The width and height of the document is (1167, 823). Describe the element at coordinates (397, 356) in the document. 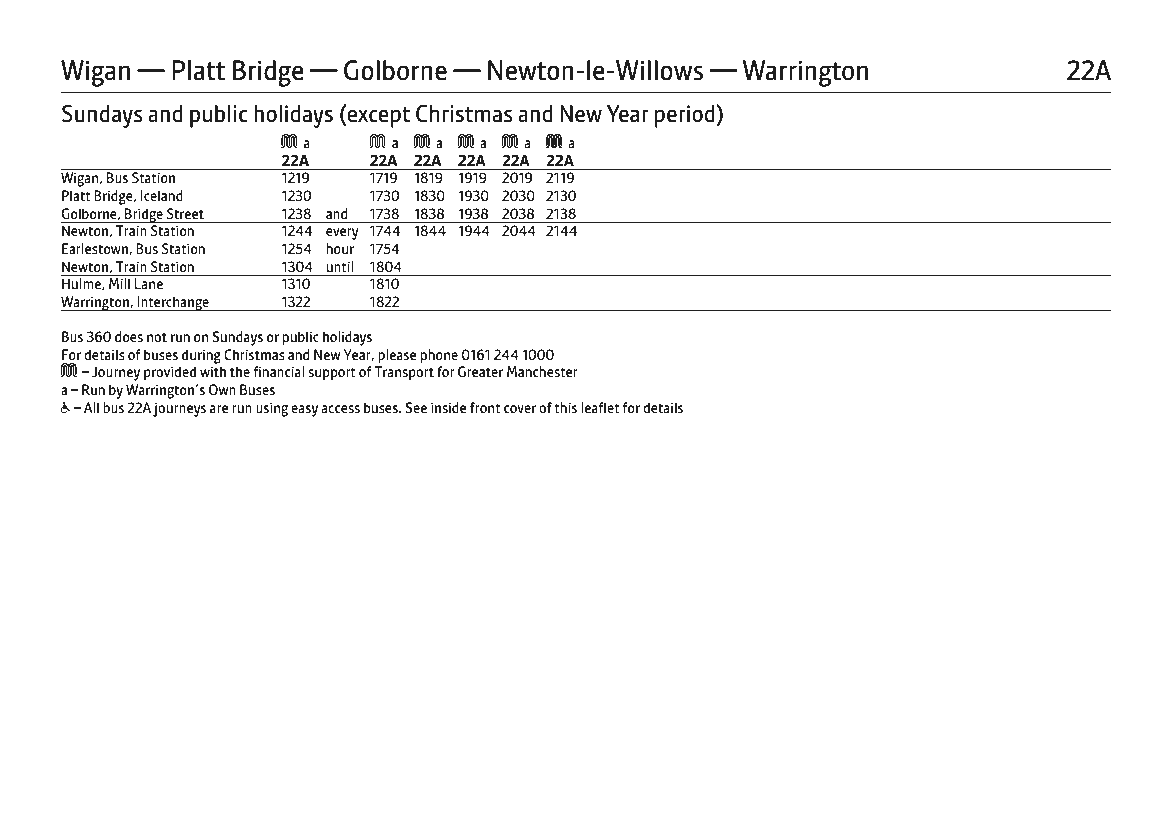

I see `please` at that location.
